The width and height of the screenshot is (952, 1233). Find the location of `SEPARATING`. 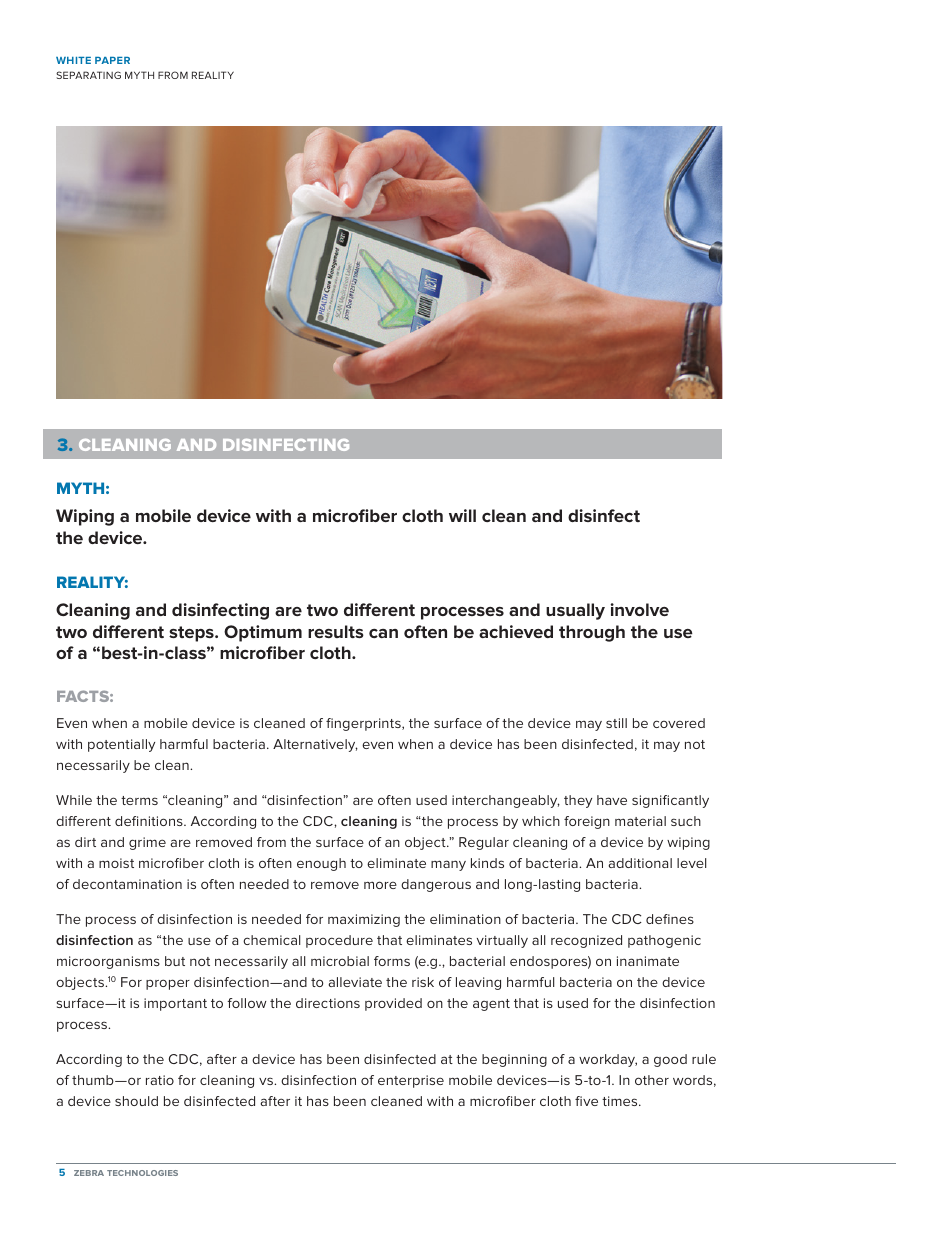

SEPARATING is located at coordinates (88, 75).
